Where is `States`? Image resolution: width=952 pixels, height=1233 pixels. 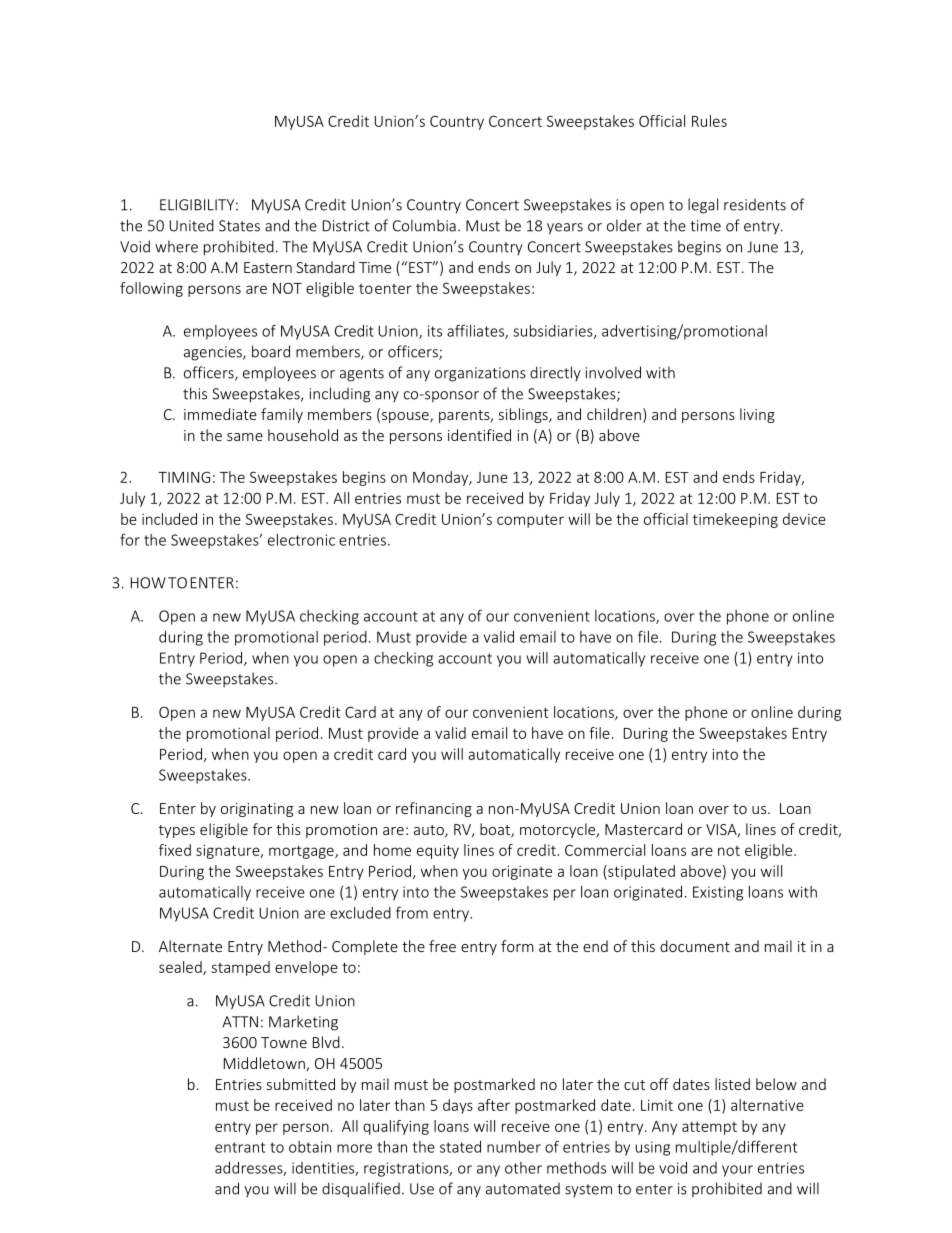 States is located at coordinates (239, 226).
